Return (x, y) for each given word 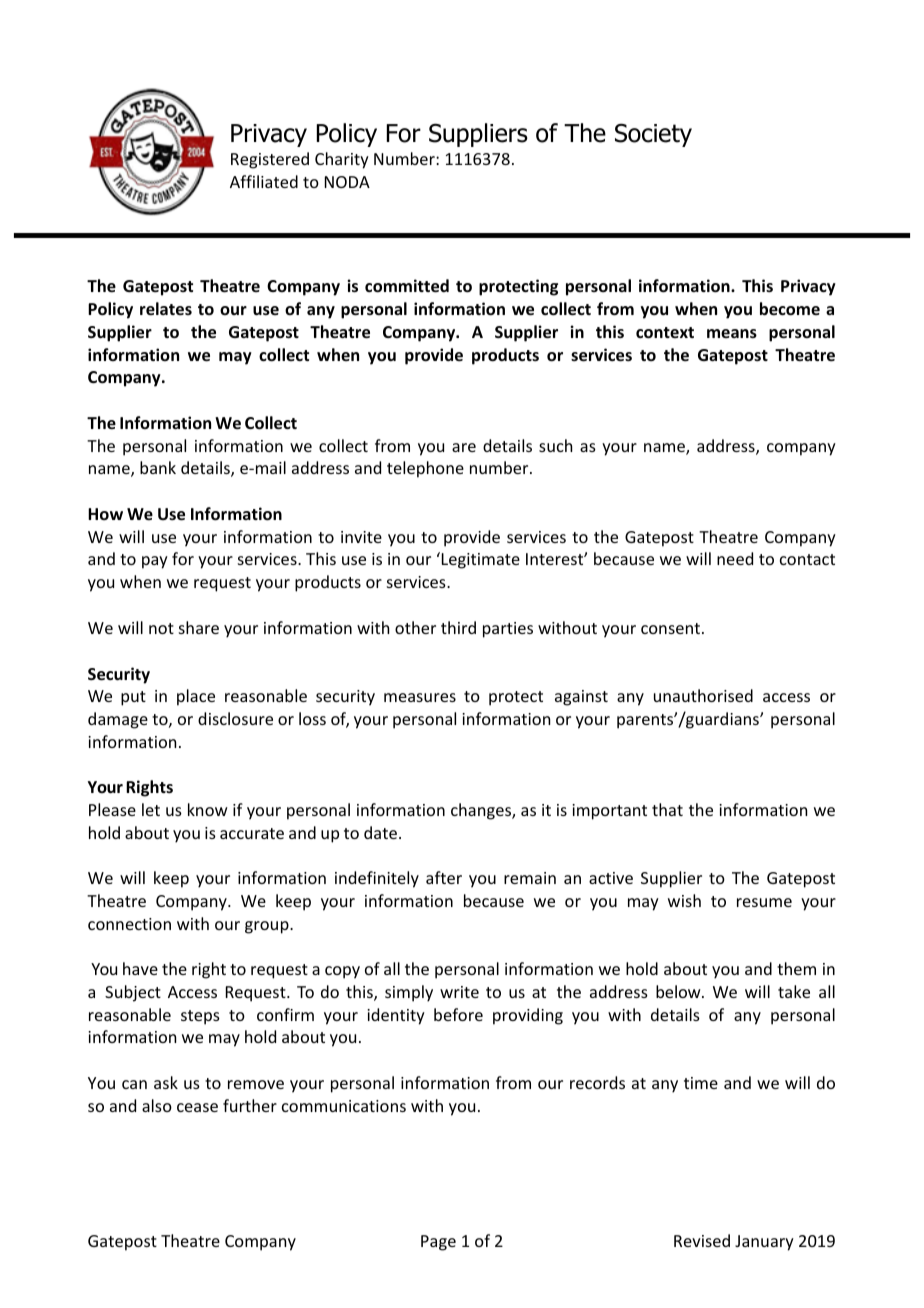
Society (653, 135)
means (732, 334)
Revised (702, 1240)
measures (420, 697)
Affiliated (264, 181)
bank (158, 467)
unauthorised (703, 695)
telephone (425, 469)
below (679, 991)
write (459, 992)
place (196, 697)
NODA (347, 182)
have (140, 968)
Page (438, 1243)
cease (197, 1107)
